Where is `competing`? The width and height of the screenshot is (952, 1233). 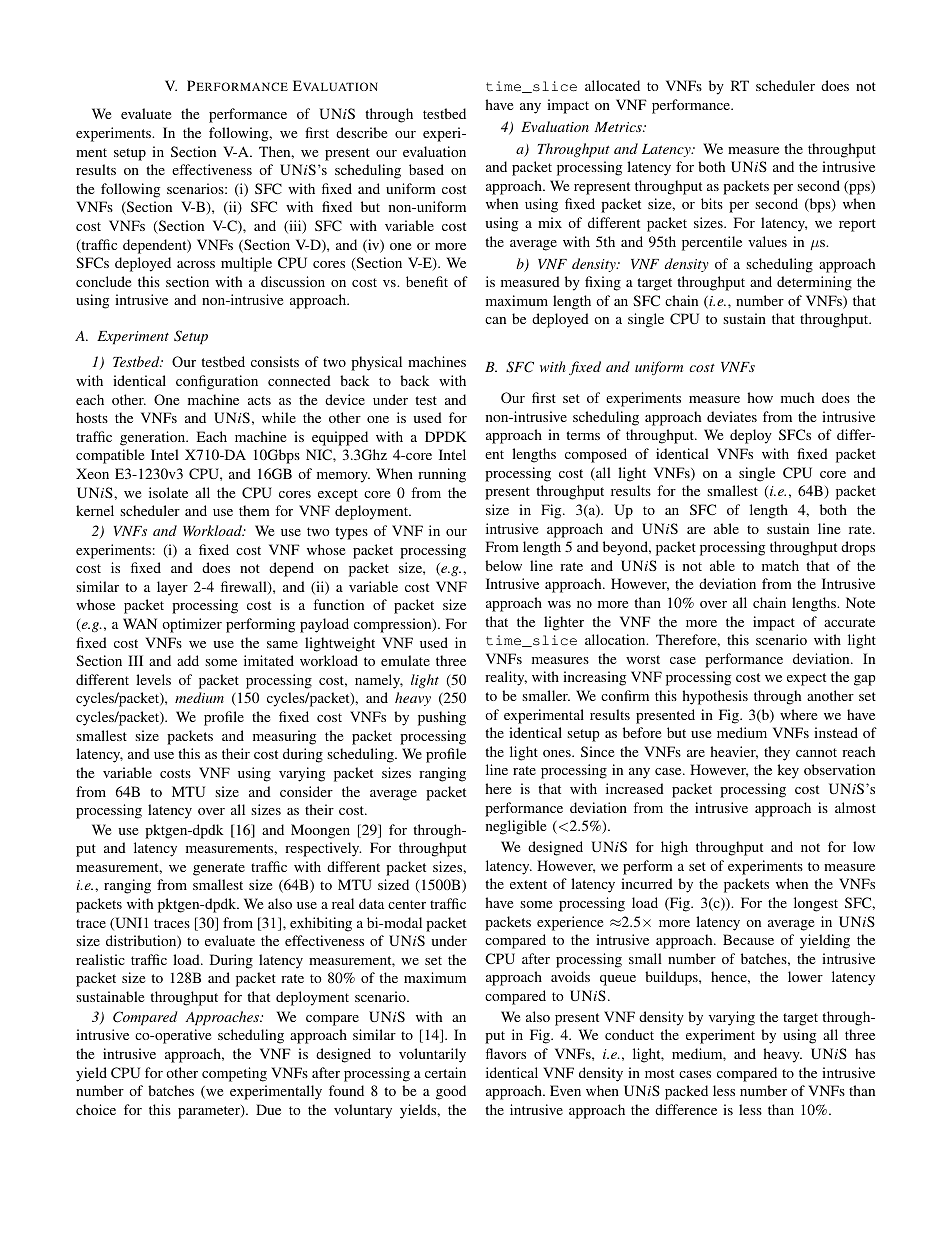
competing is located at coordinates (234, 1074).
